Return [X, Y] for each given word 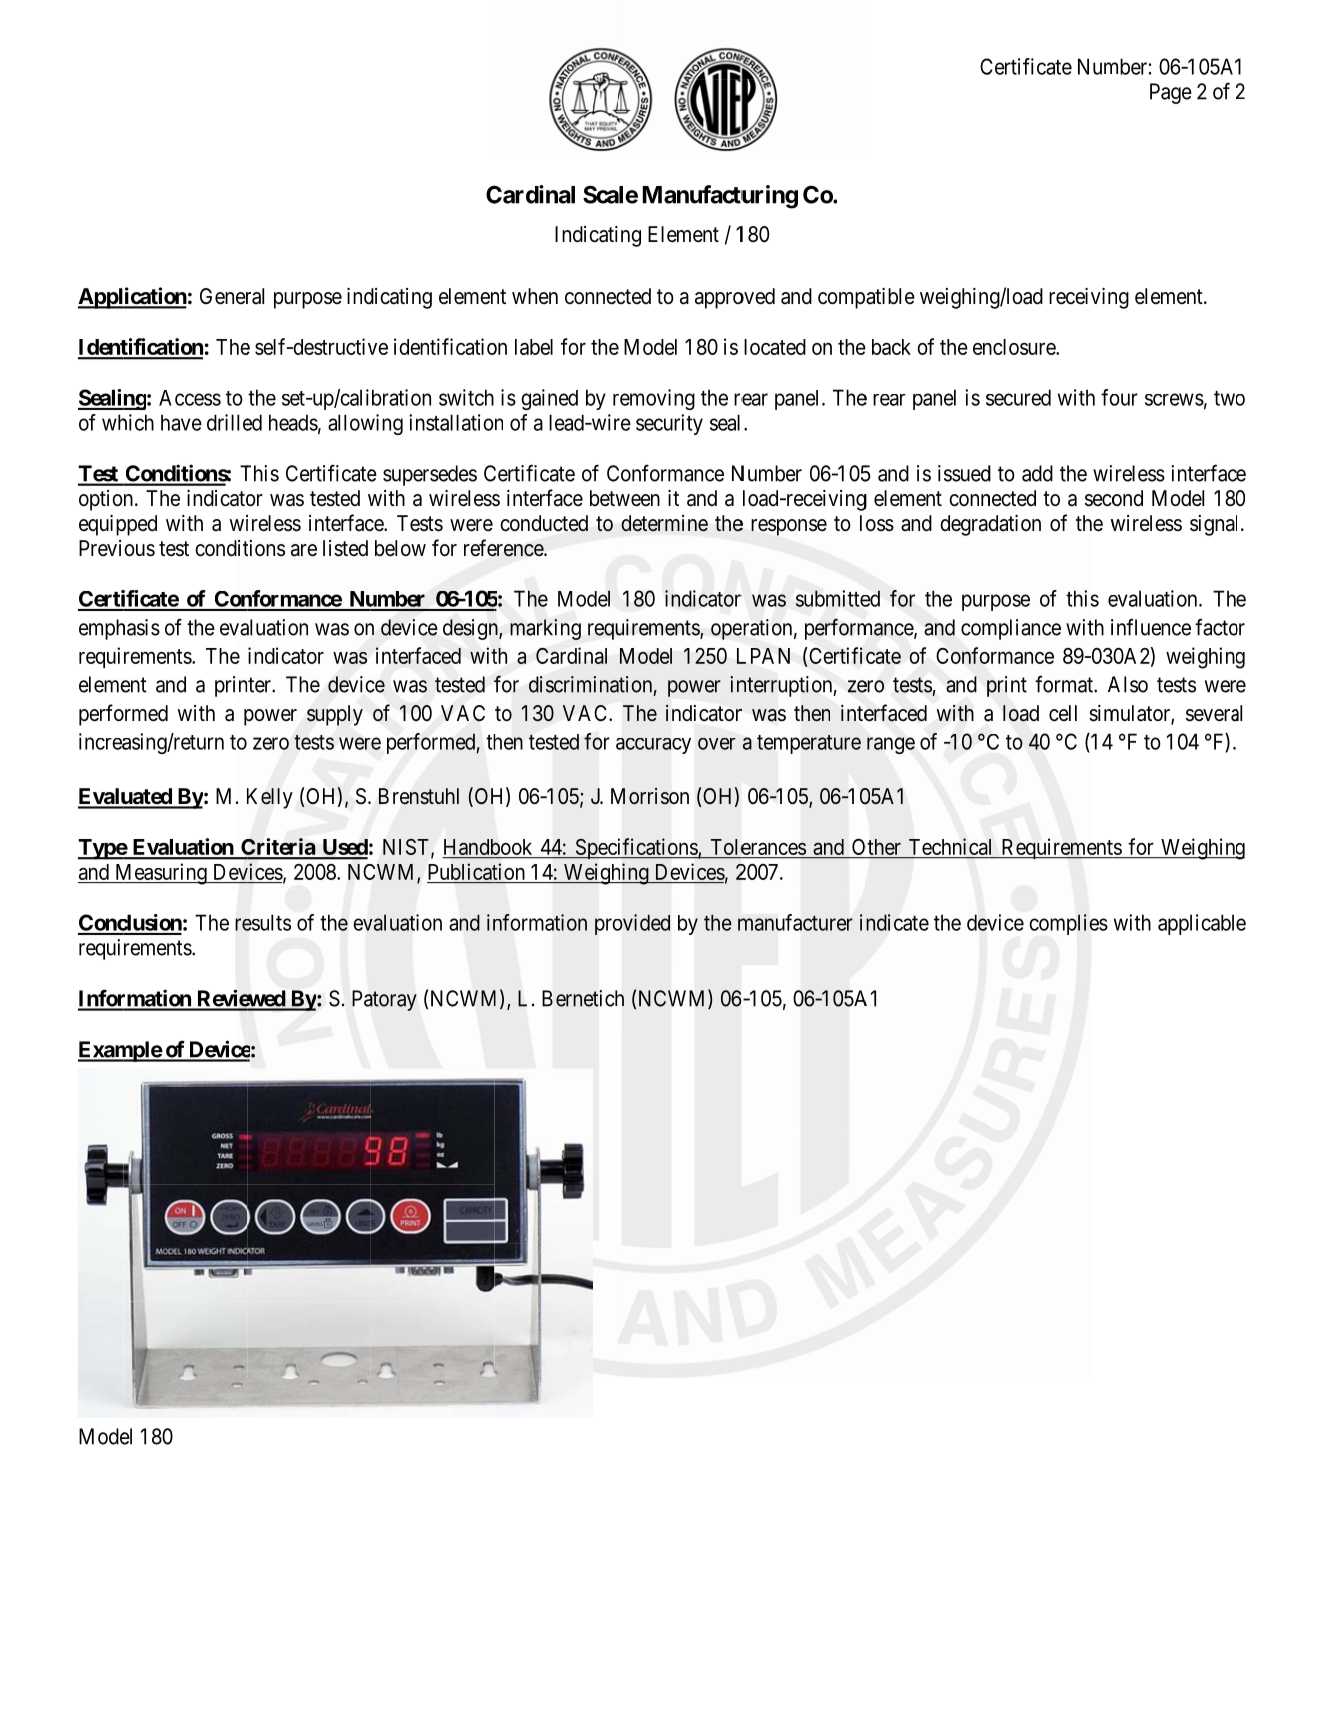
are [304, 550]
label [534, 347]
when [535, 296]
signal [1216, 525]
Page [1171, 93]
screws [1174, 399]
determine [664, 523]
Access [190, 398]
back [891, 347]
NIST [407, 848]
